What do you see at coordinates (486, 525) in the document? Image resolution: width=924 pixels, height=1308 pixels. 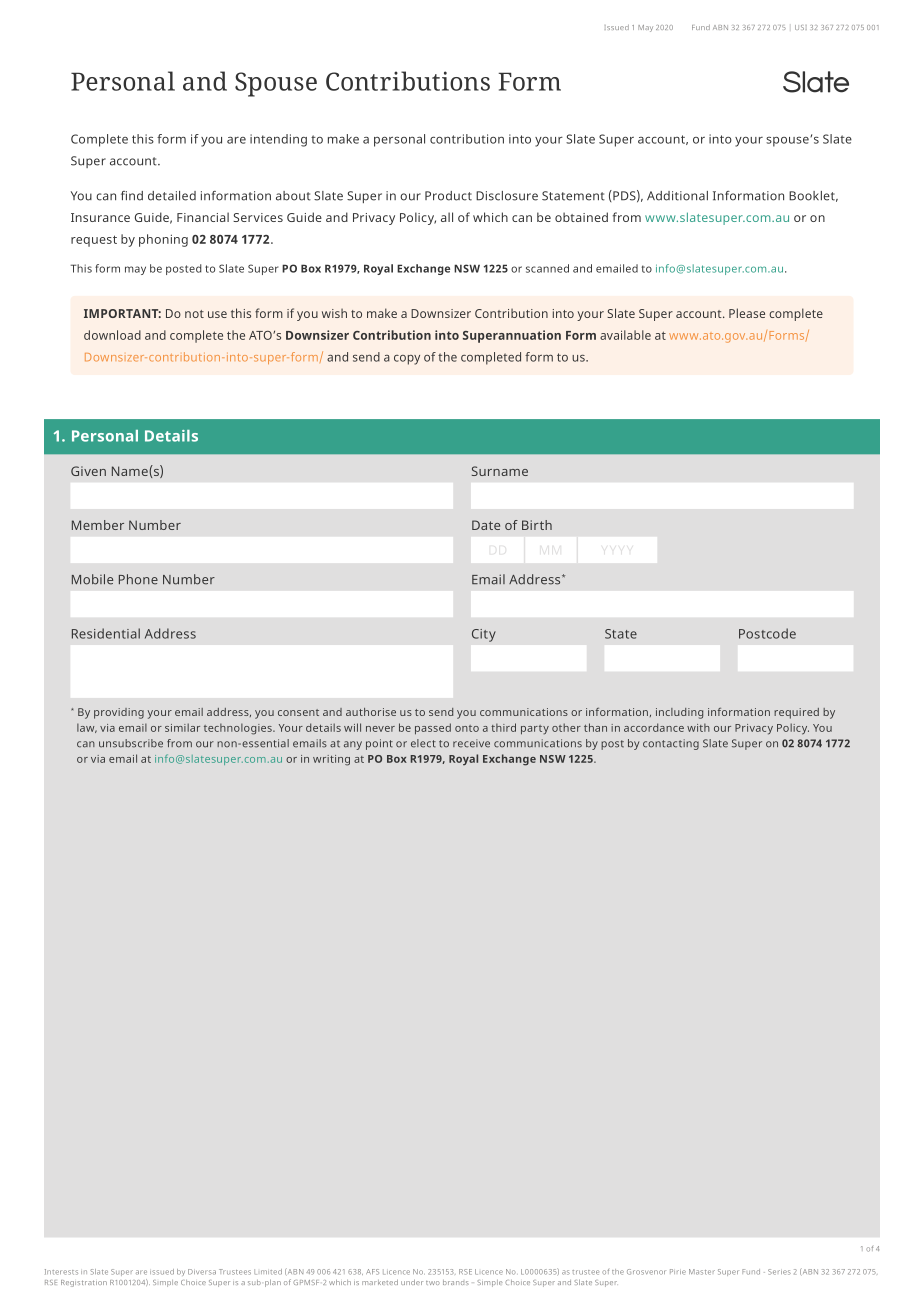 I see `Date` at bounding box center [486, 525].
